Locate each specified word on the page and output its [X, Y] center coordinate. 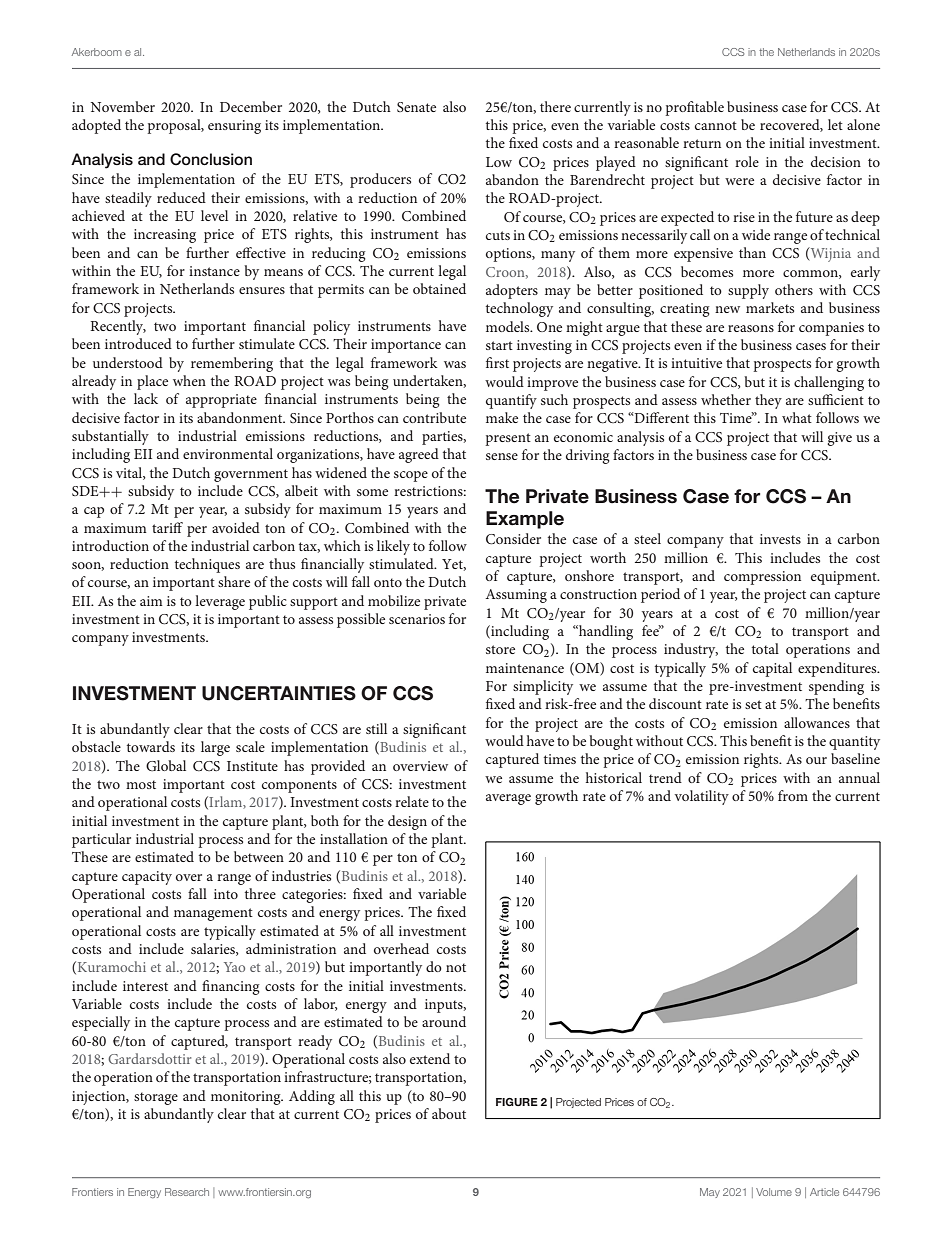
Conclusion [211, 159]
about [449, 1113]
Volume [774, 1192]
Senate [416, 107]
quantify [511, 401]
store [500, 649]
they [768, 401]
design [407, 822]
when [189, 380]
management [213, 914]
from [793, 795]
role [747, 161]
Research [187, 1192]
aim [151, 601]
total [765, 648]
